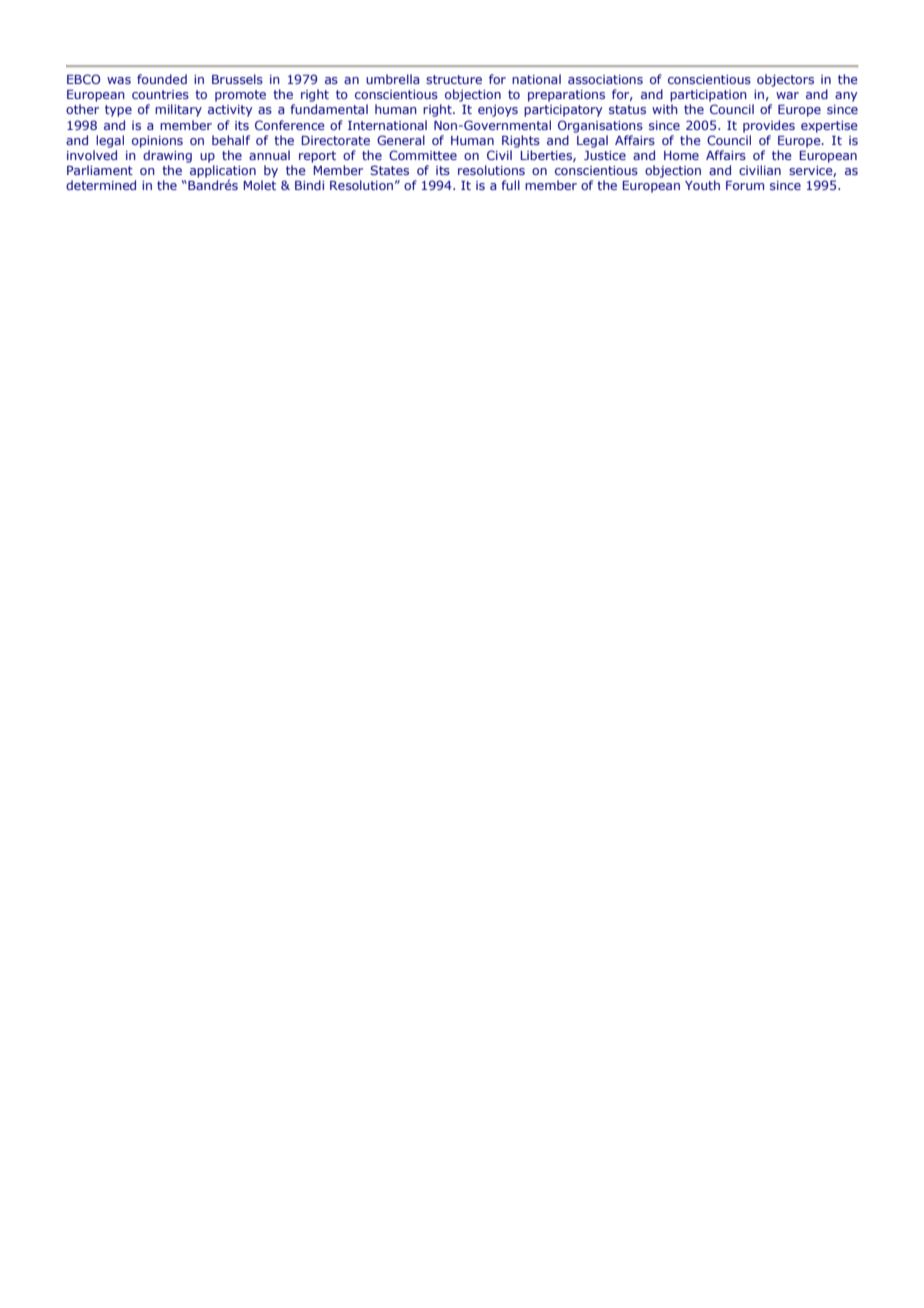 The height and width of the screenshot is (1308, 924). What do you see at coordinates (454, 79) in the screenshot?
I see `structure` at bounding box center [454, 79].
